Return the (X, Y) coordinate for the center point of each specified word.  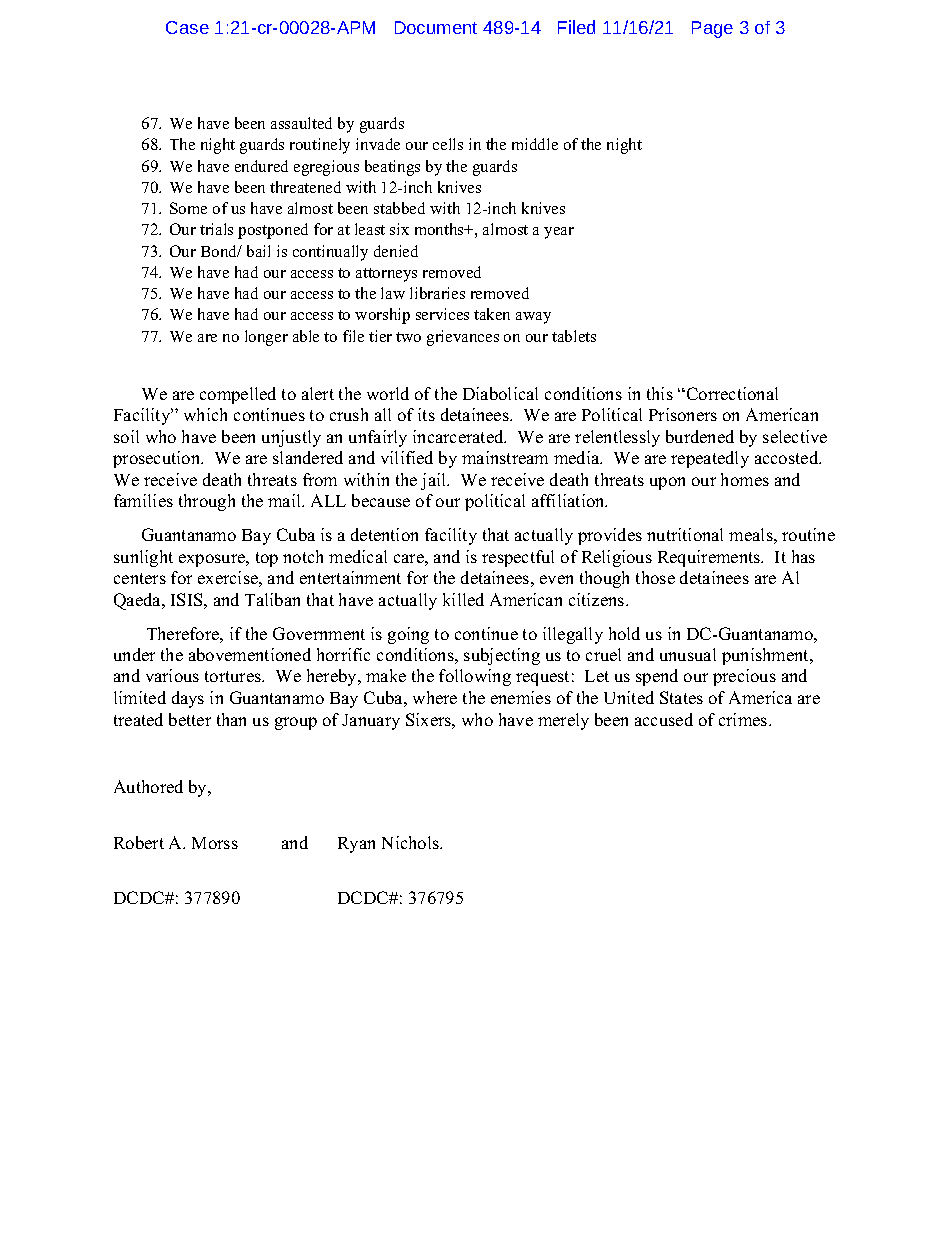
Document (436, 27)
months (440, 229)
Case (187, 27)
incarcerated (459, 436)
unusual (688, 654)
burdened (700, 436)
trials (216, 229)
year (559, 233)
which (205, 414)
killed (463, 599)
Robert (139, 842)
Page (712, 29)
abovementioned (250, 654)
